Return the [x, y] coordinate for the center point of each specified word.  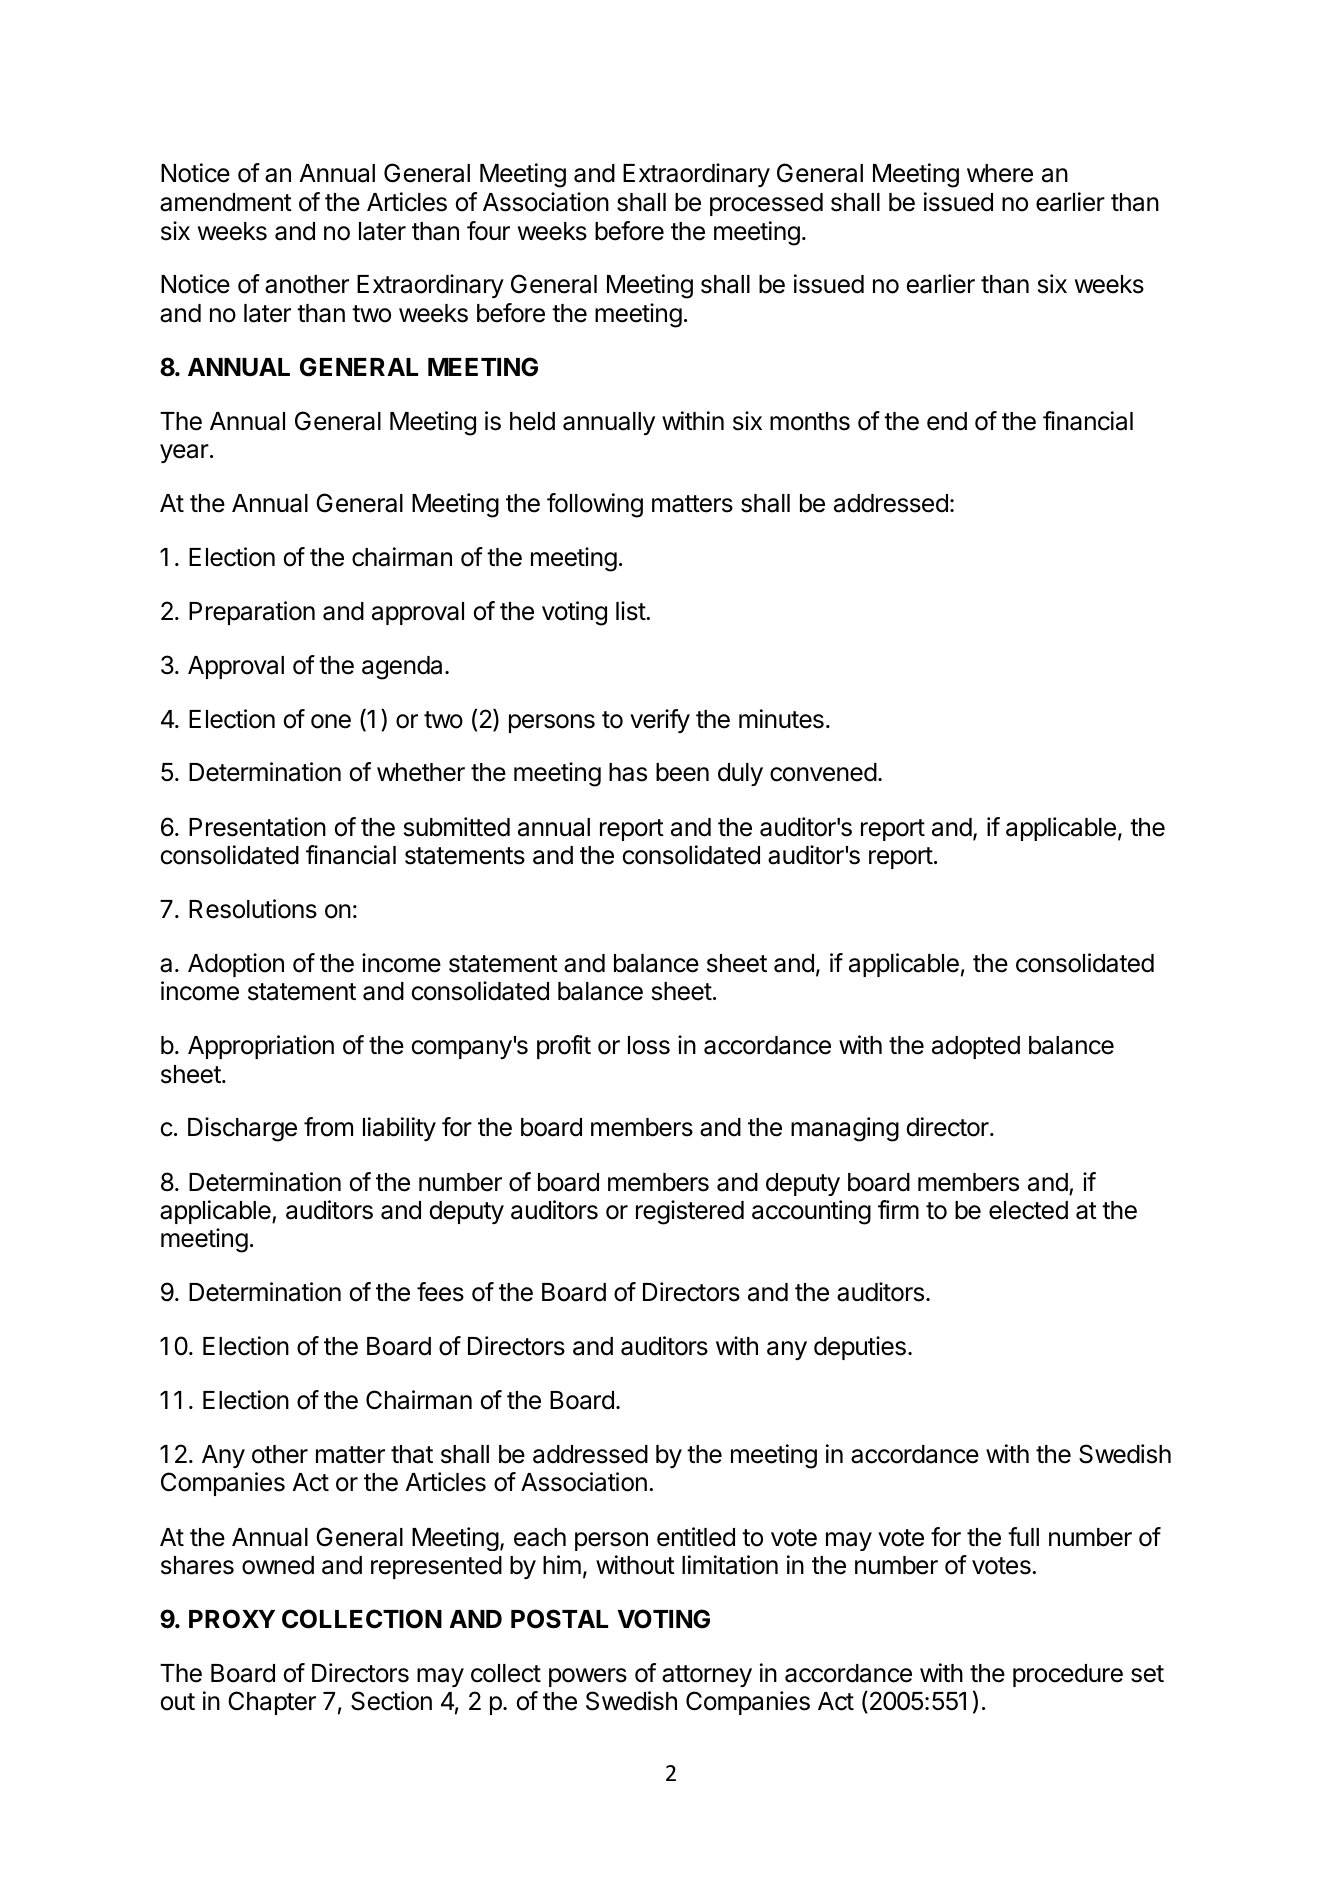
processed [766, 204]
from [328, 1127]
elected [1028, 1210]
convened [823, 772]
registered [690, 1212]
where [1000, 173]
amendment [226, 202]
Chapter [272, 1703]
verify [660, 721]
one [331, 721]
